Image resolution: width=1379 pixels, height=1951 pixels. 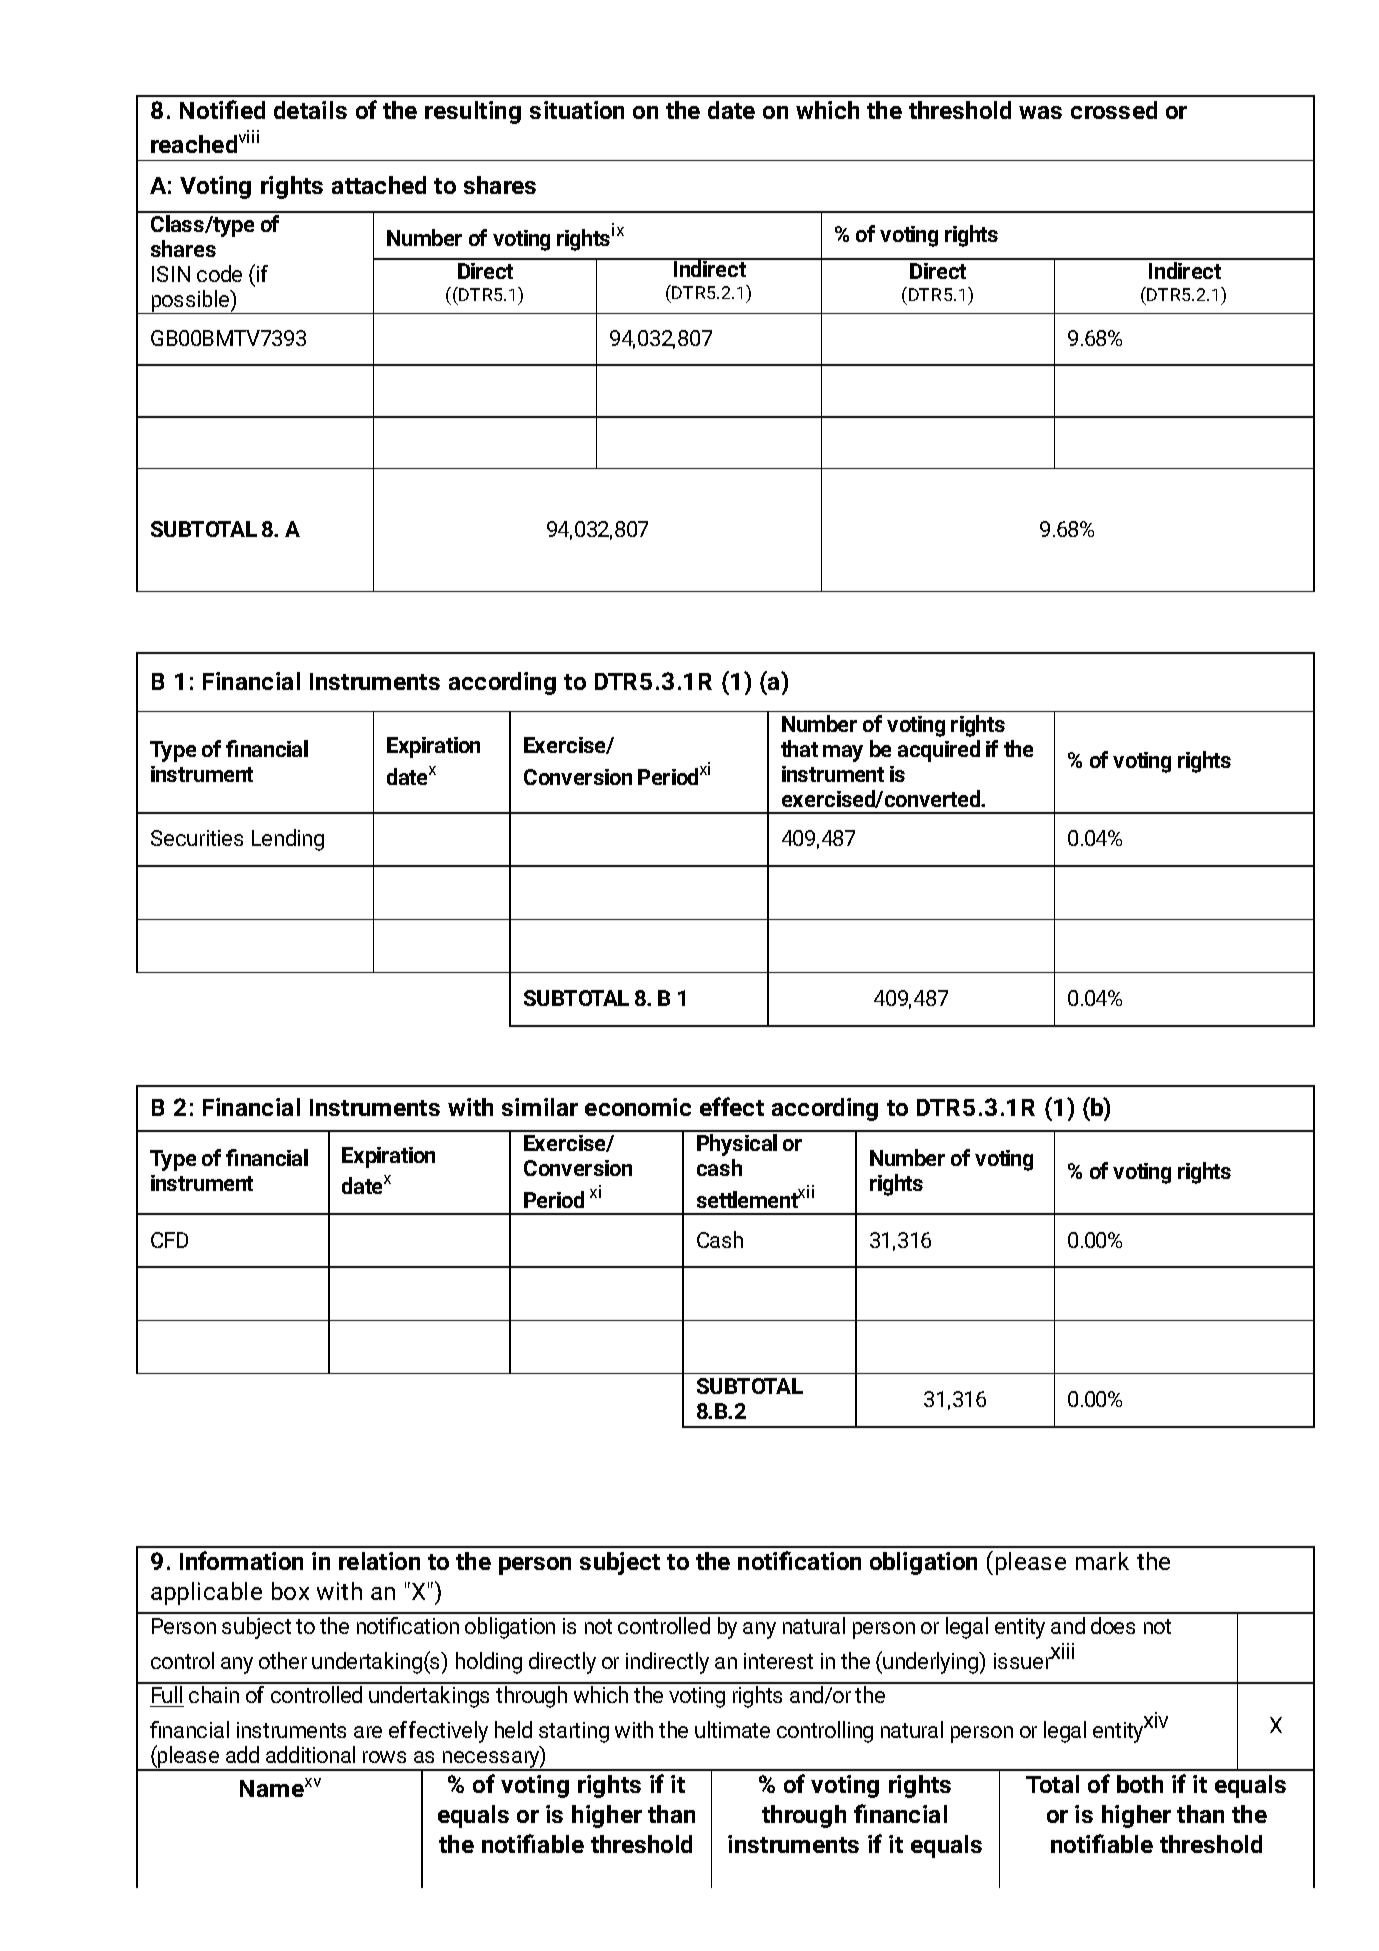 What do you see at coordinates (1040, 112) in the screenshot?
I see `was` at bounding box center [1040, 112].
